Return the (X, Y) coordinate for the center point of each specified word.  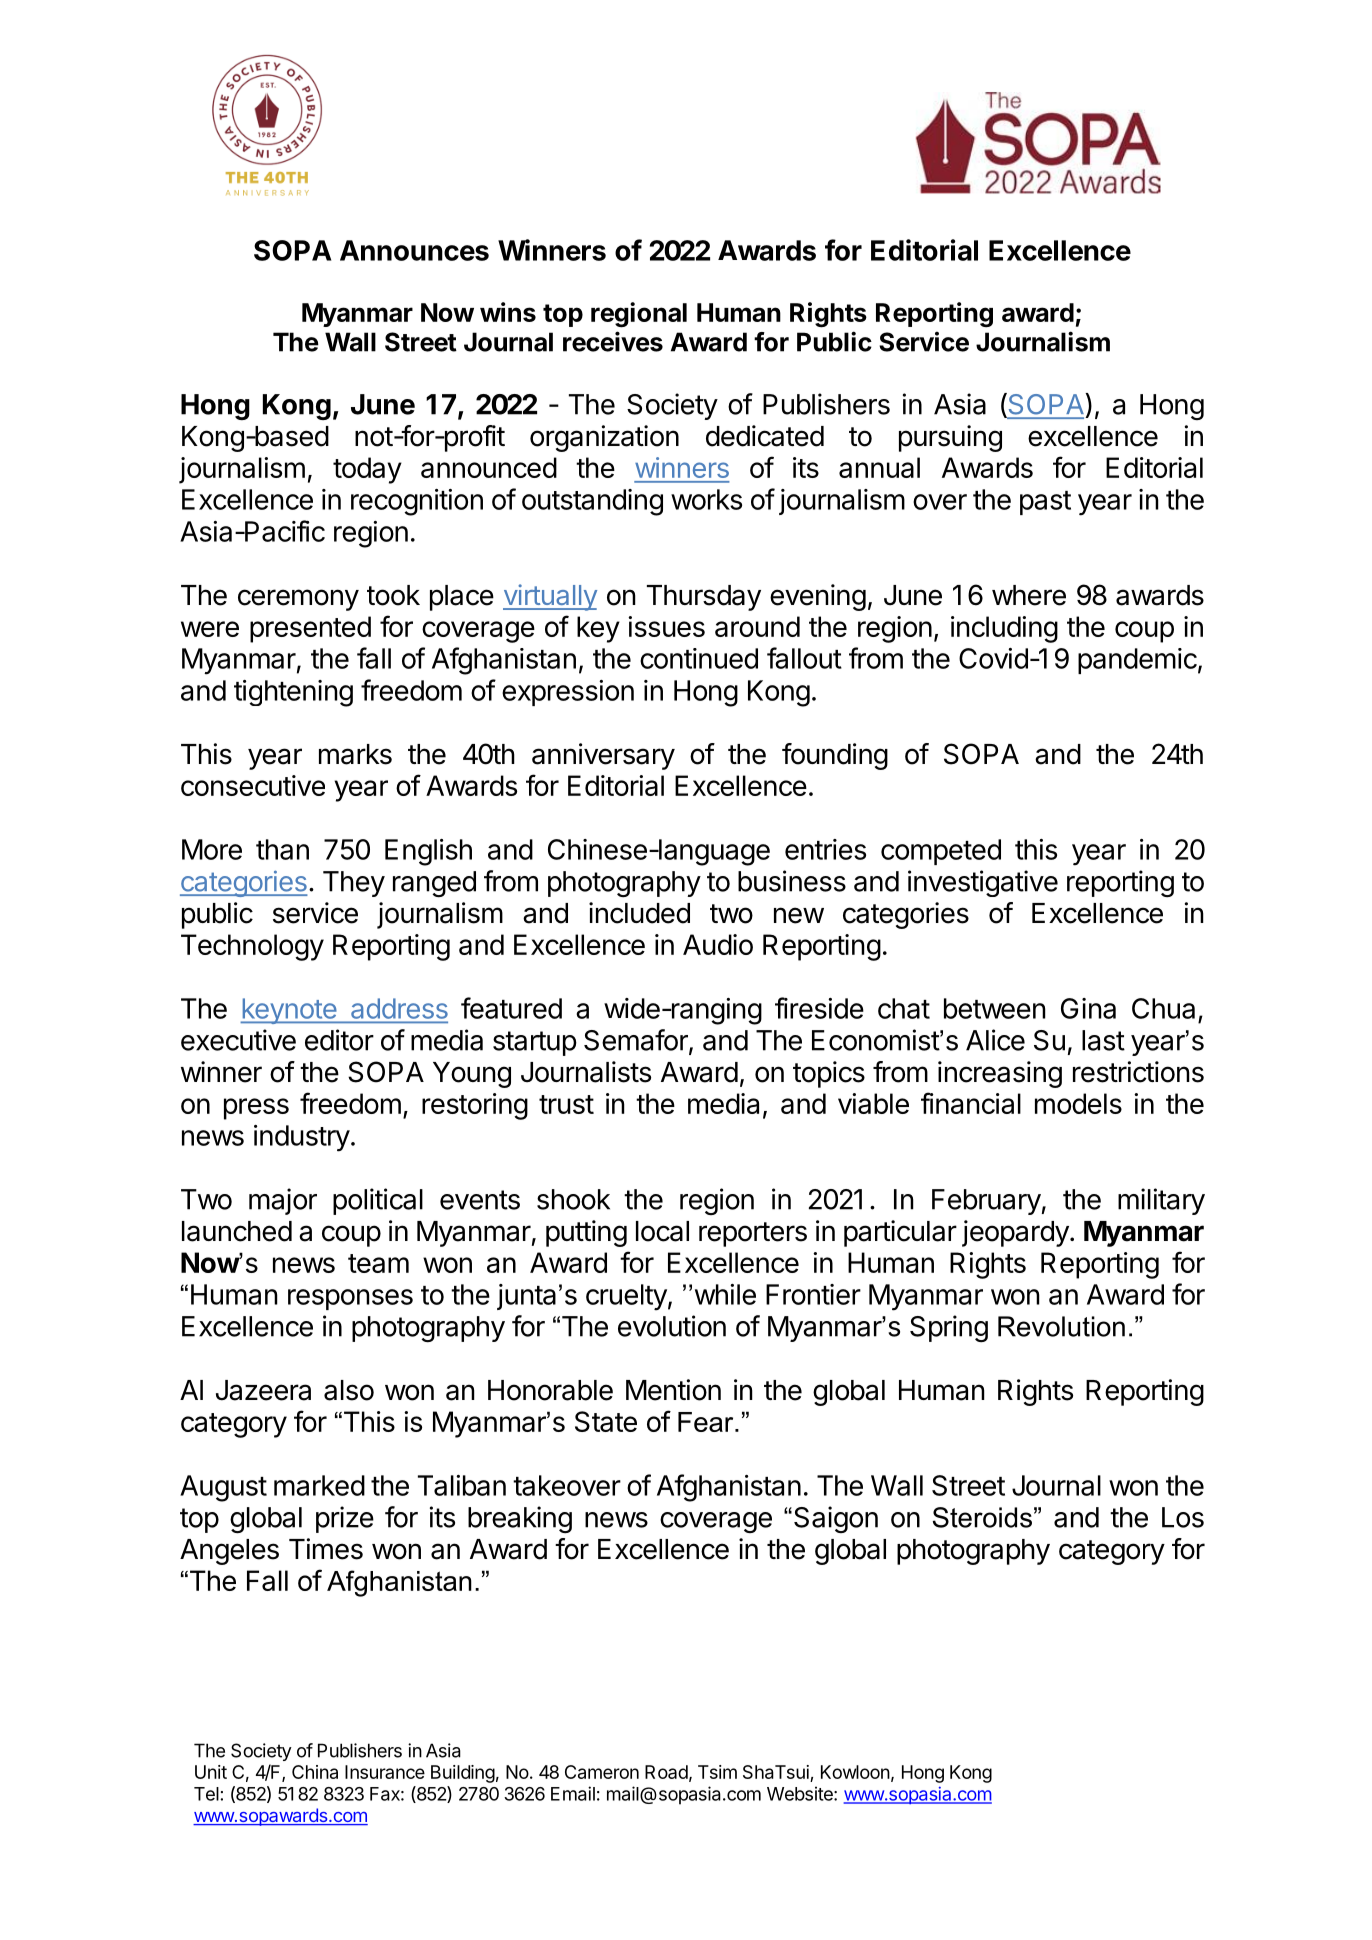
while (725, 1294)
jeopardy (1015, 1233)
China (315, 1772)
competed (941, 852)
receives (613, 341)
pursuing (950, 438)
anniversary (603, 756)
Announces (414, 250)
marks (355, 754)
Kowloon (855, 1772)
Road (666, 1772)
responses (350, 1299)
